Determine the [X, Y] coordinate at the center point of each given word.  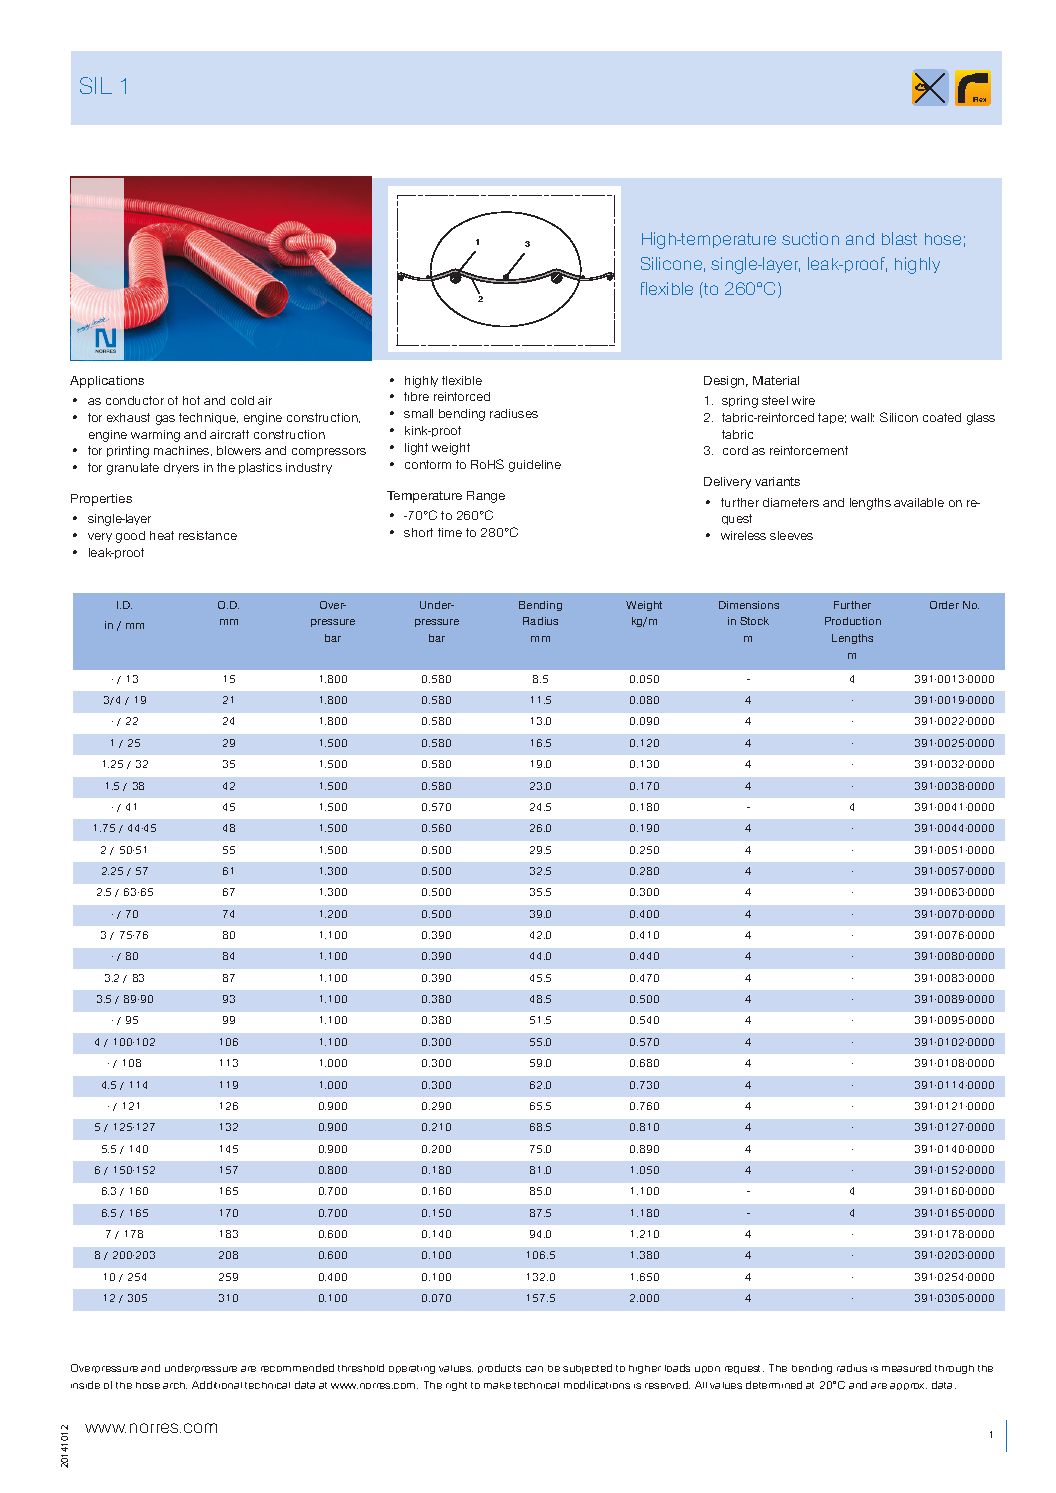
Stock [754, 621]
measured [906, 1368]
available [919, 502]
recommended [297, 1368]
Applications [107, 382]
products [499, 1368]
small [418, 413]
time [450, 532]
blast [899, 238]
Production [853, 621]
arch [175, 1385]
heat [162, 535]
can [534, 1369]
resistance [208, 535]
